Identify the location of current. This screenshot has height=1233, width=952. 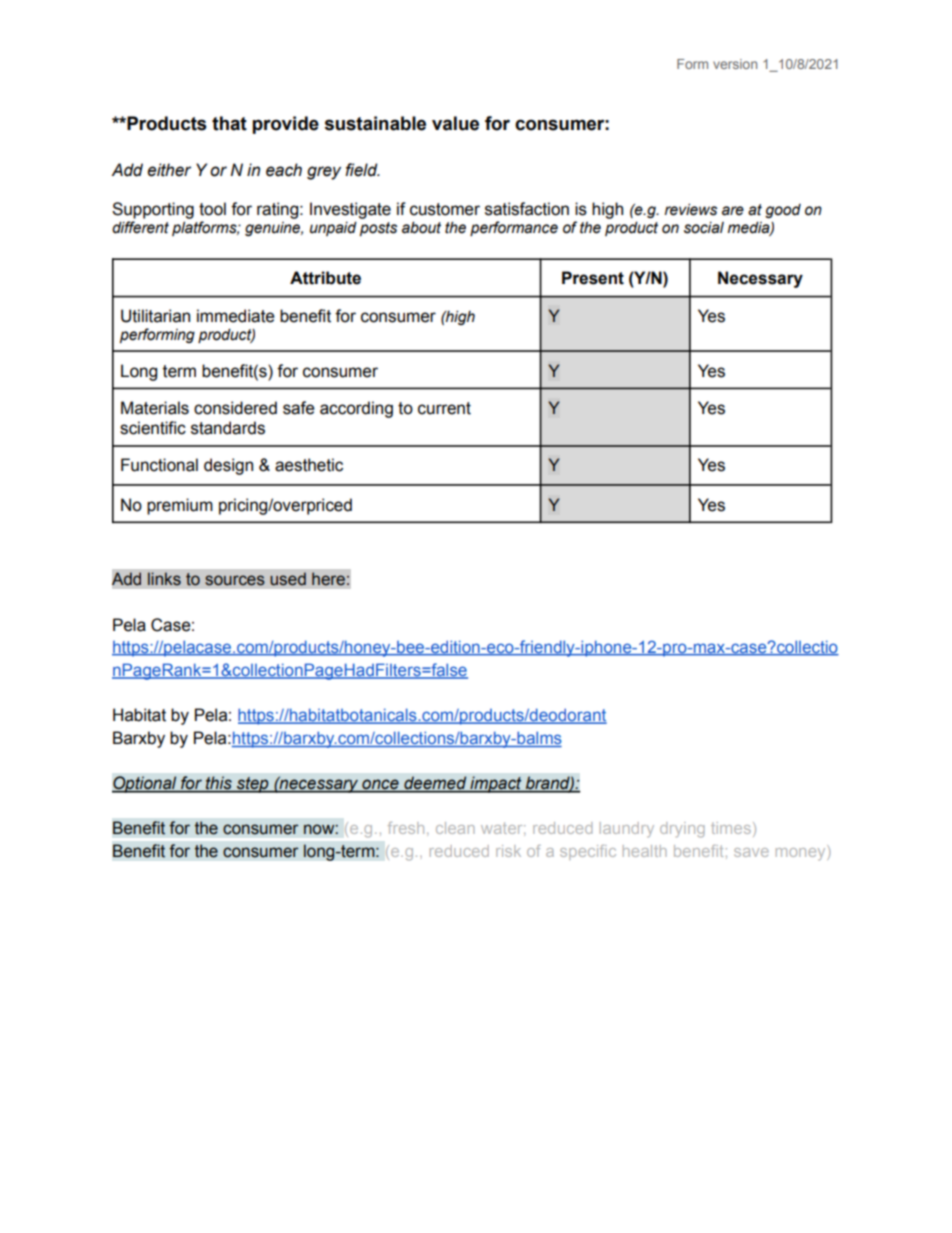
(444, 408).
